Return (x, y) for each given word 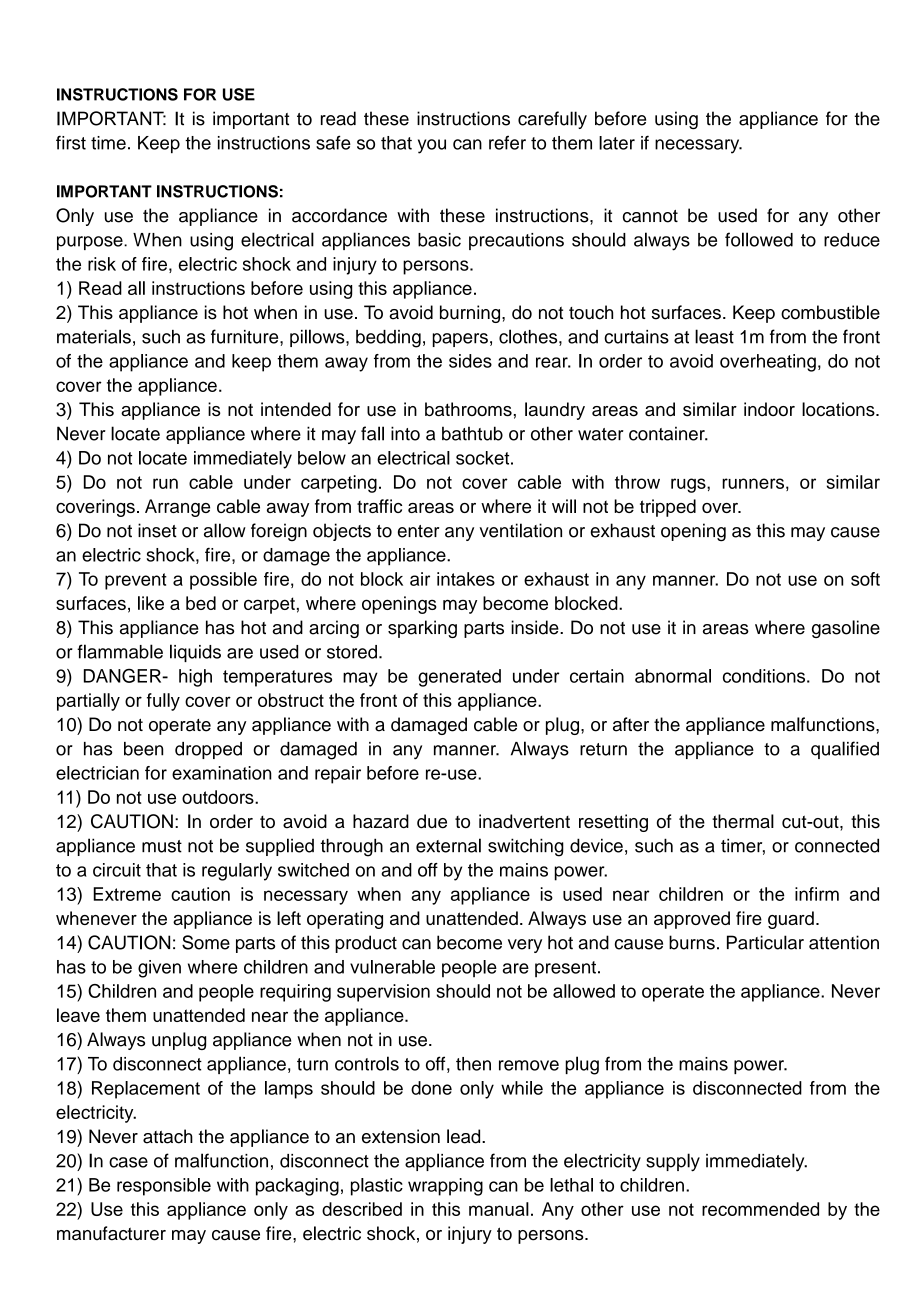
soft (865, 579)
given (159, 969)
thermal (743, 821)
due (432, 821)
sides (470, 361)
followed (759, 239)
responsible (164, 1187)
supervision (383, 993)
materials (94, 336)
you (432, 146)
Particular (765, 942)
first (71, 142)
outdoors (219, 797)
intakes (466, 579)
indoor (769, 409)
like (151, 603)
